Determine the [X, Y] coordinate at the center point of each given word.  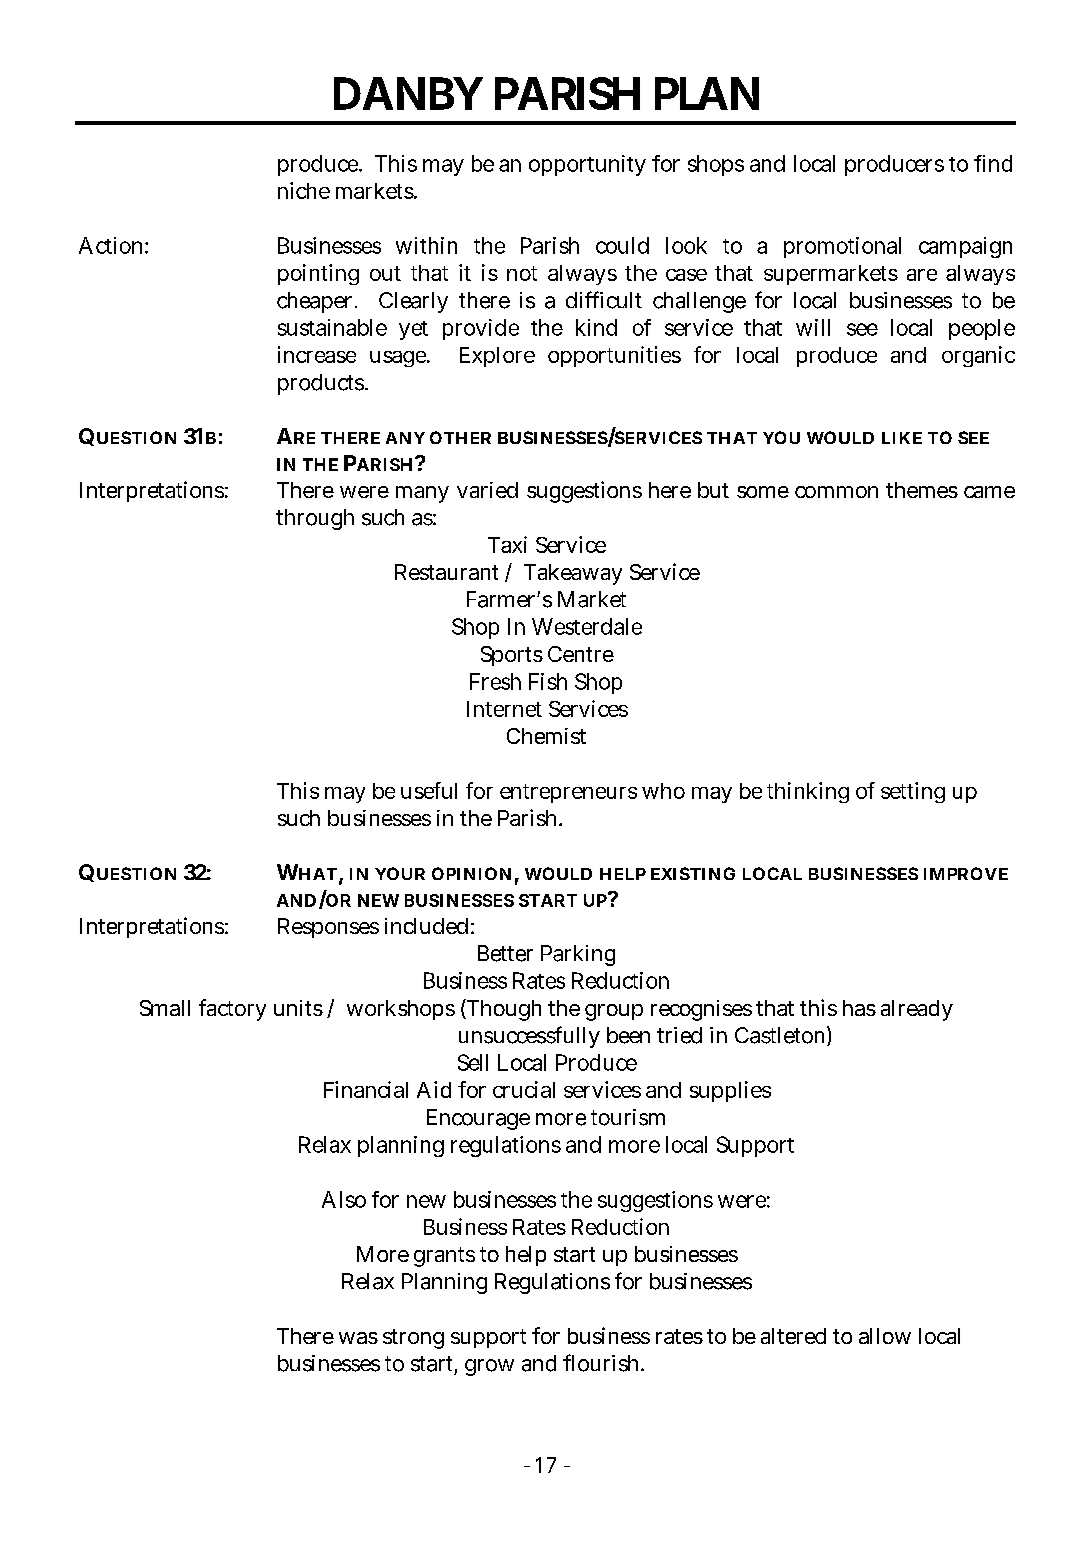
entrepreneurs [568, 793]
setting [913, 792]
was [358, 1338]
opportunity [587, 165]
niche [304, 190]
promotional [842, 247]
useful [429, 790]
